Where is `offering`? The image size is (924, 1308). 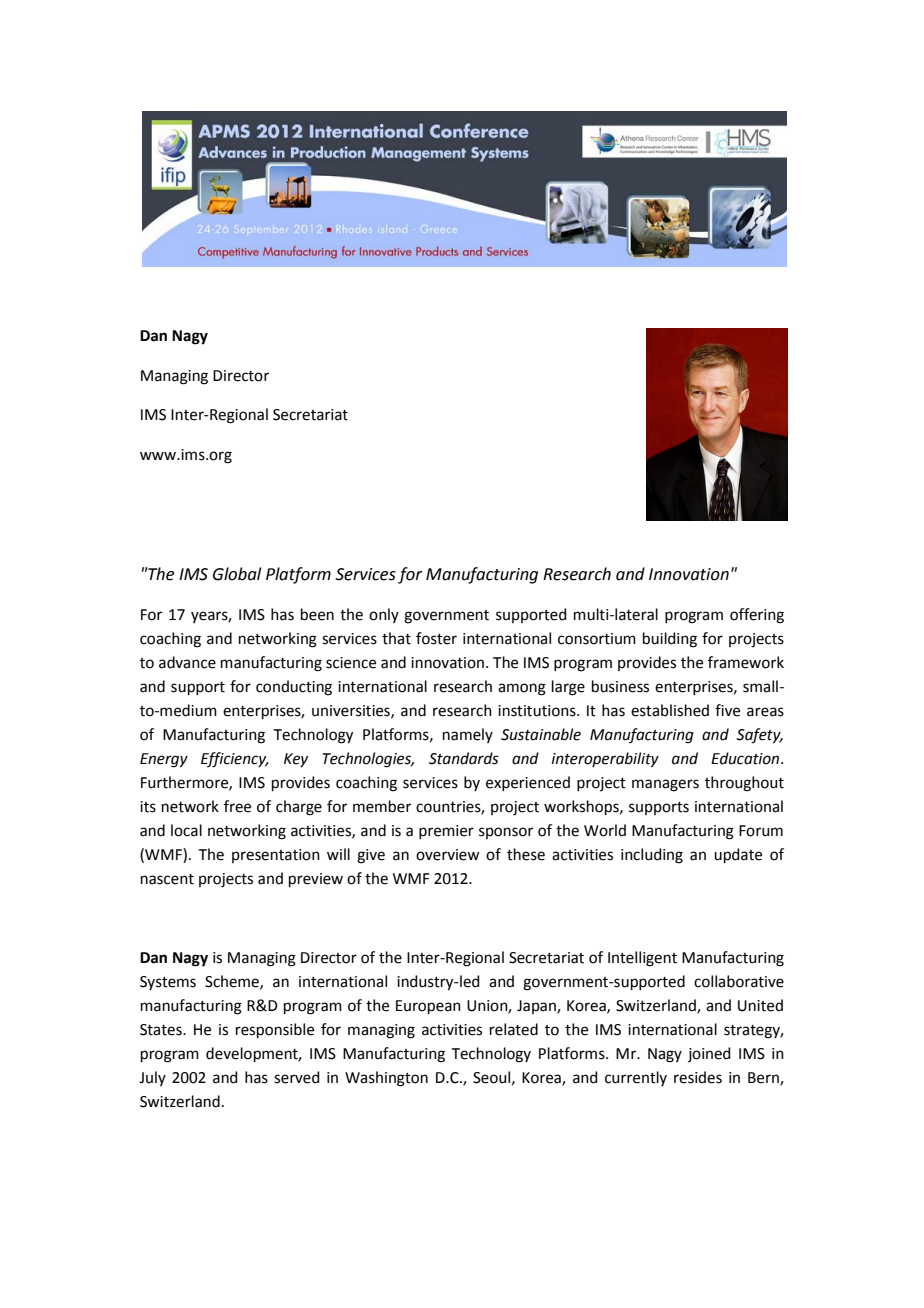 offering is located at coordinates (757, 616).
